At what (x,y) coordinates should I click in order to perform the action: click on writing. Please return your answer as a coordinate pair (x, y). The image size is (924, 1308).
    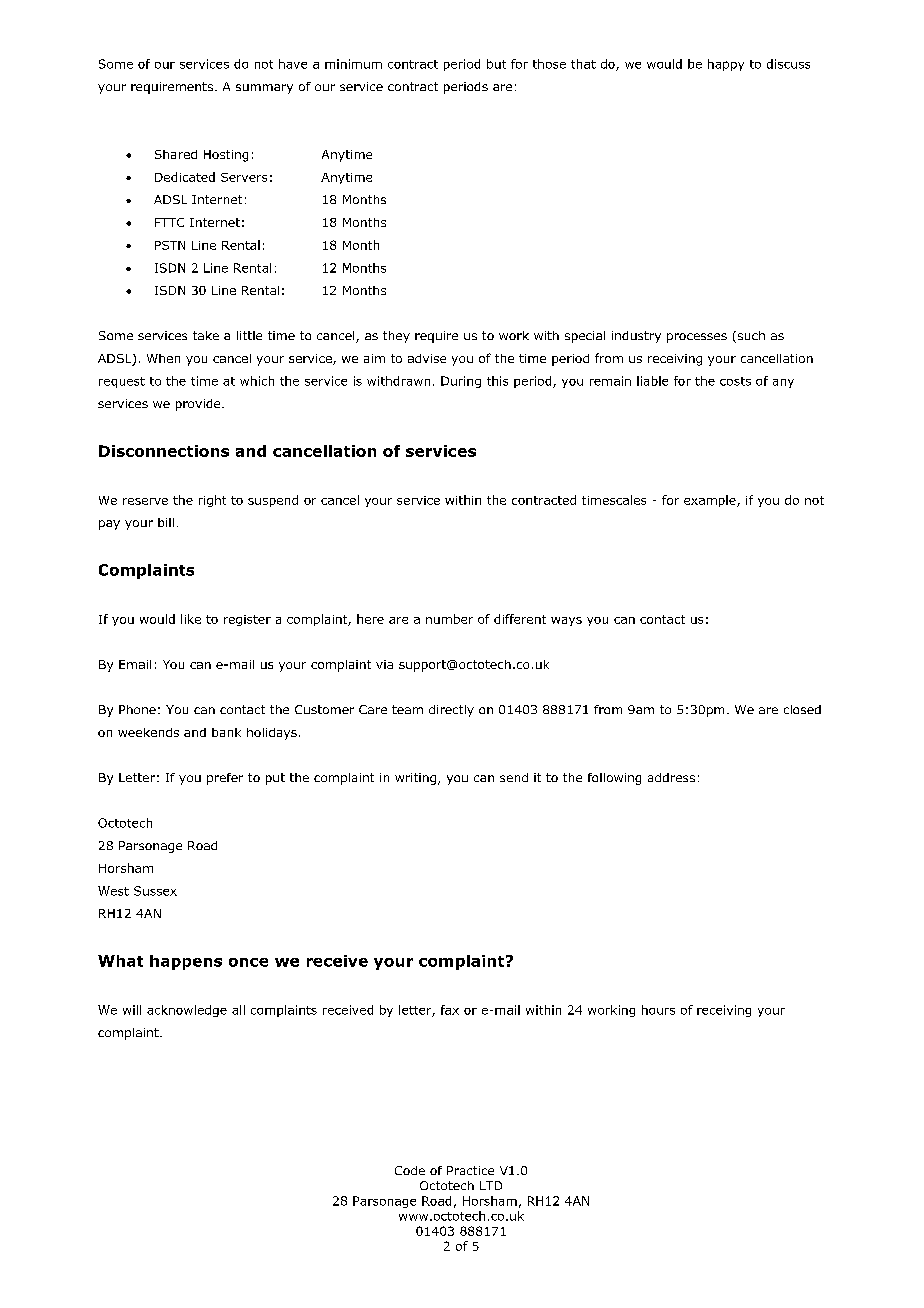
    Looking at the image, I should click on (417, 779).
